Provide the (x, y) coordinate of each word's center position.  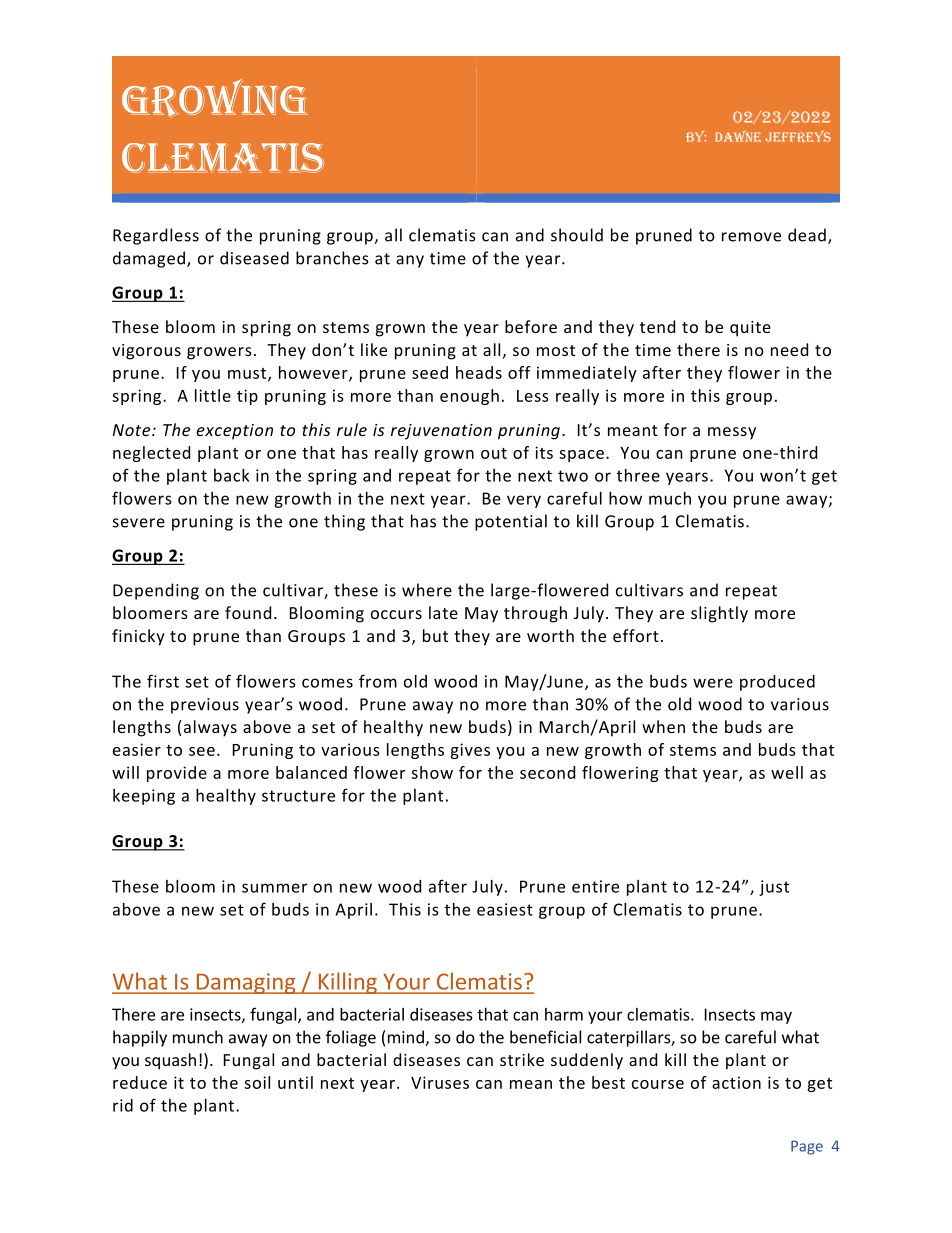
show (432, 772)
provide (177, 774)
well (787, 772)
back (231, 475)
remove (751, 237)
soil (257, 1082)
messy (732, 433)
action (736, 1082)
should (577, 235)
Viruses (440, 1082)
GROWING (215, 98)
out (494, 453)
